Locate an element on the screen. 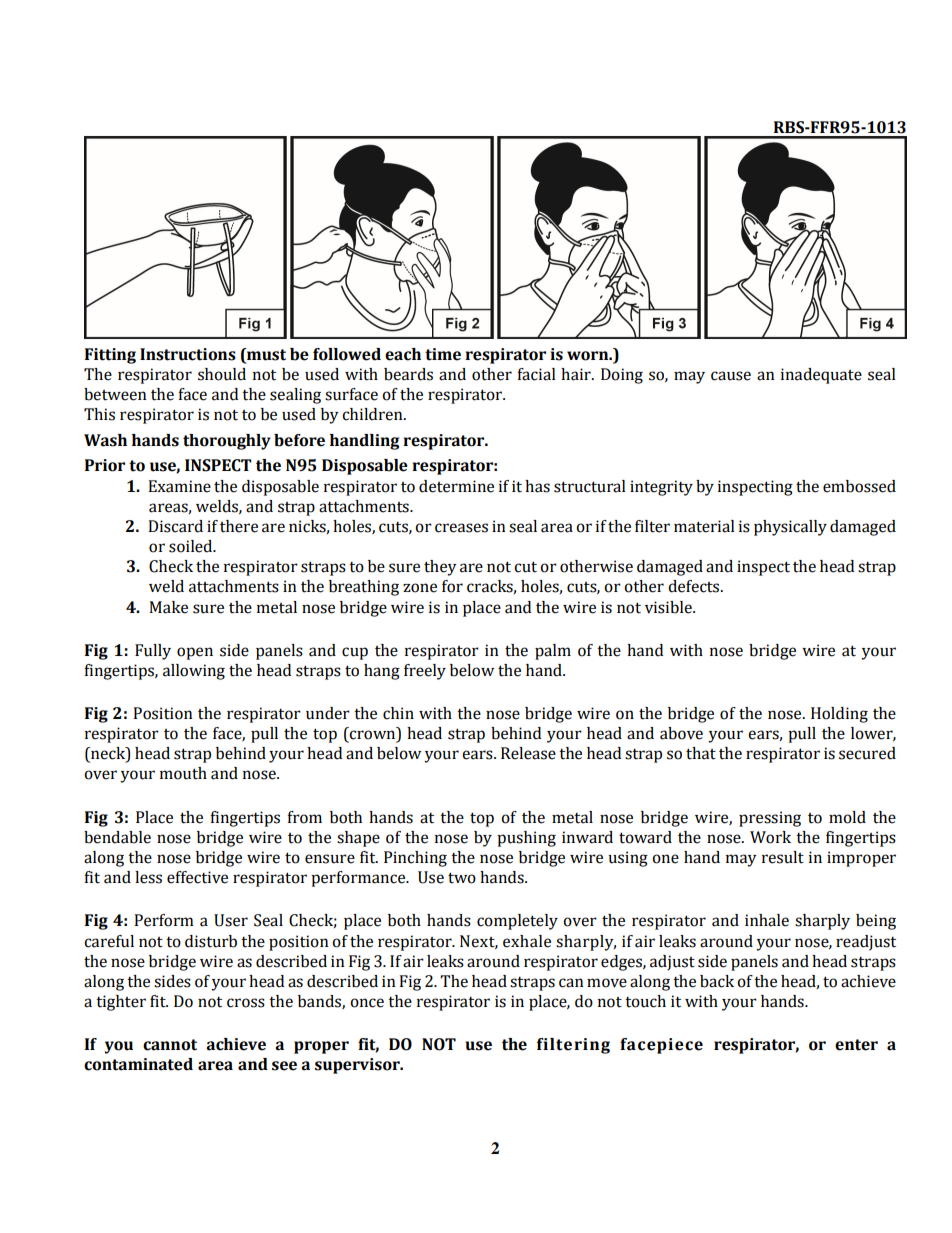 The image size is (952, 1233). cannot is located at coordinates (170, 1045).
